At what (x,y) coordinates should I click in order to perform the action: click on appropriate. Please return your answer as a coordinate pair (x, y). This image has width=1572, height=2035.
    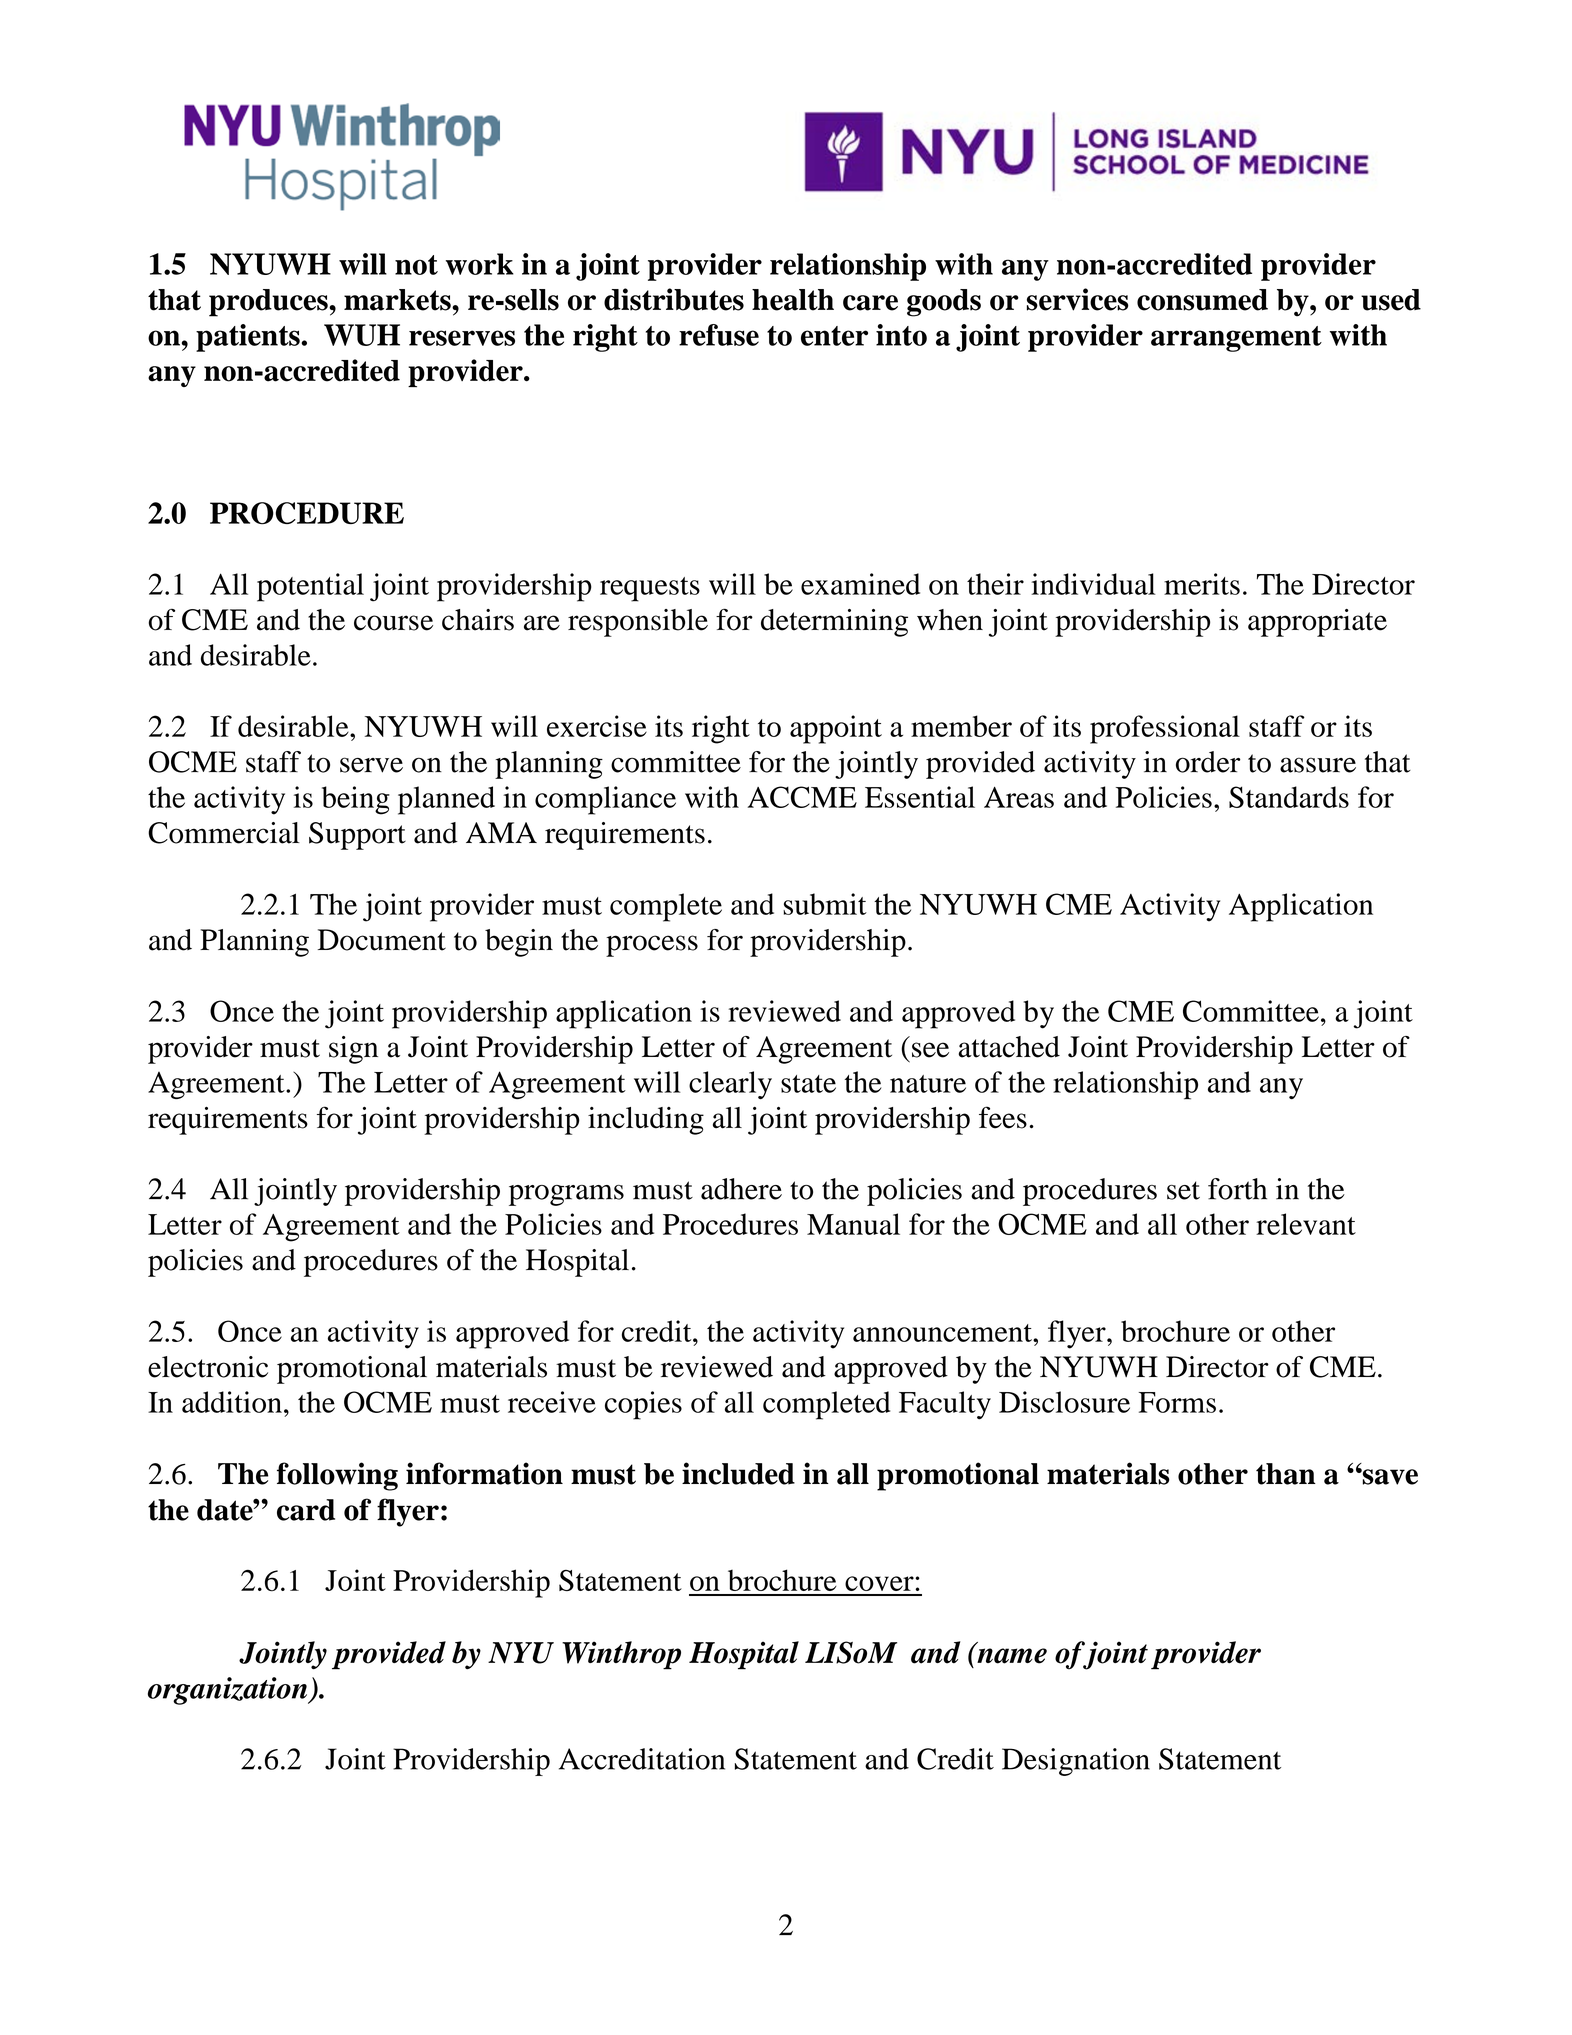
    Looking at the image, I should click on (1317, 623).
